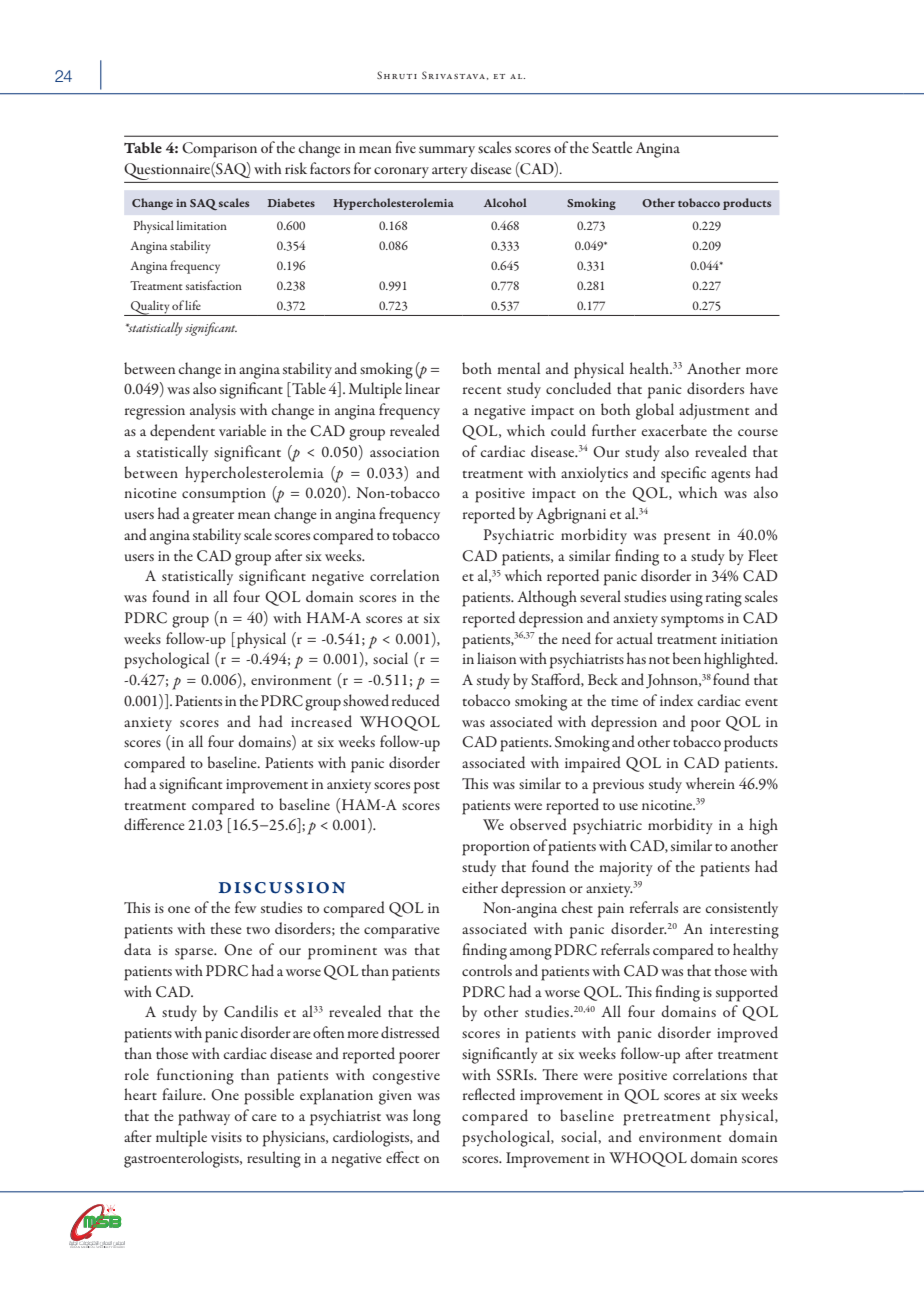  Describe the element at coordinates (427, 1117) in the page. I see `long` at that location.
